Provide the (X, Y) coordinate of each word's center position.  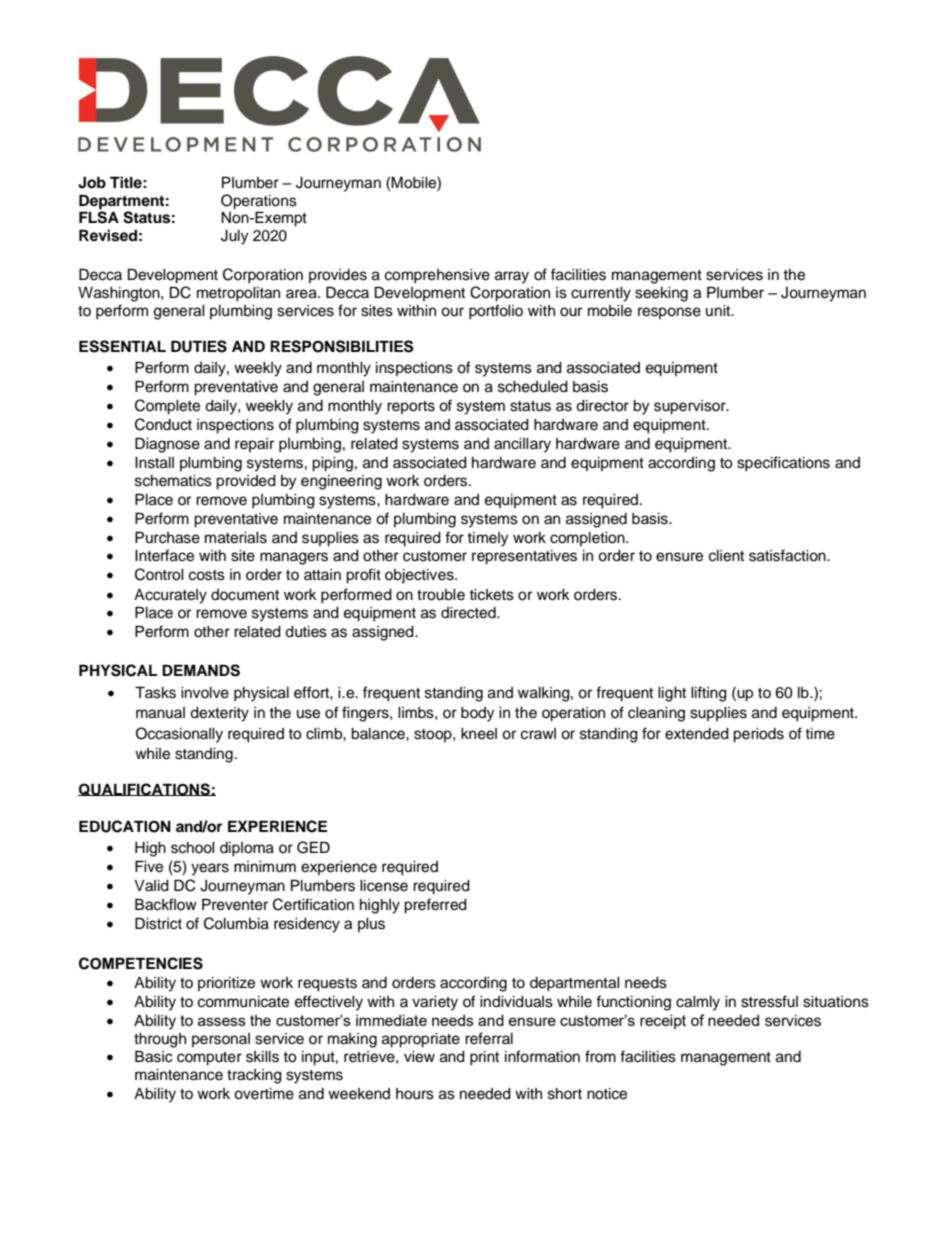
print (484, 1058)
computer (209, 1059)
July (234, 237)
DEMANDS (201, 670)
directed (469, 613)
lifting (709, 694)
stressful (769, 1001)
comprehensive (437, 276)
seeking (661, 294)
